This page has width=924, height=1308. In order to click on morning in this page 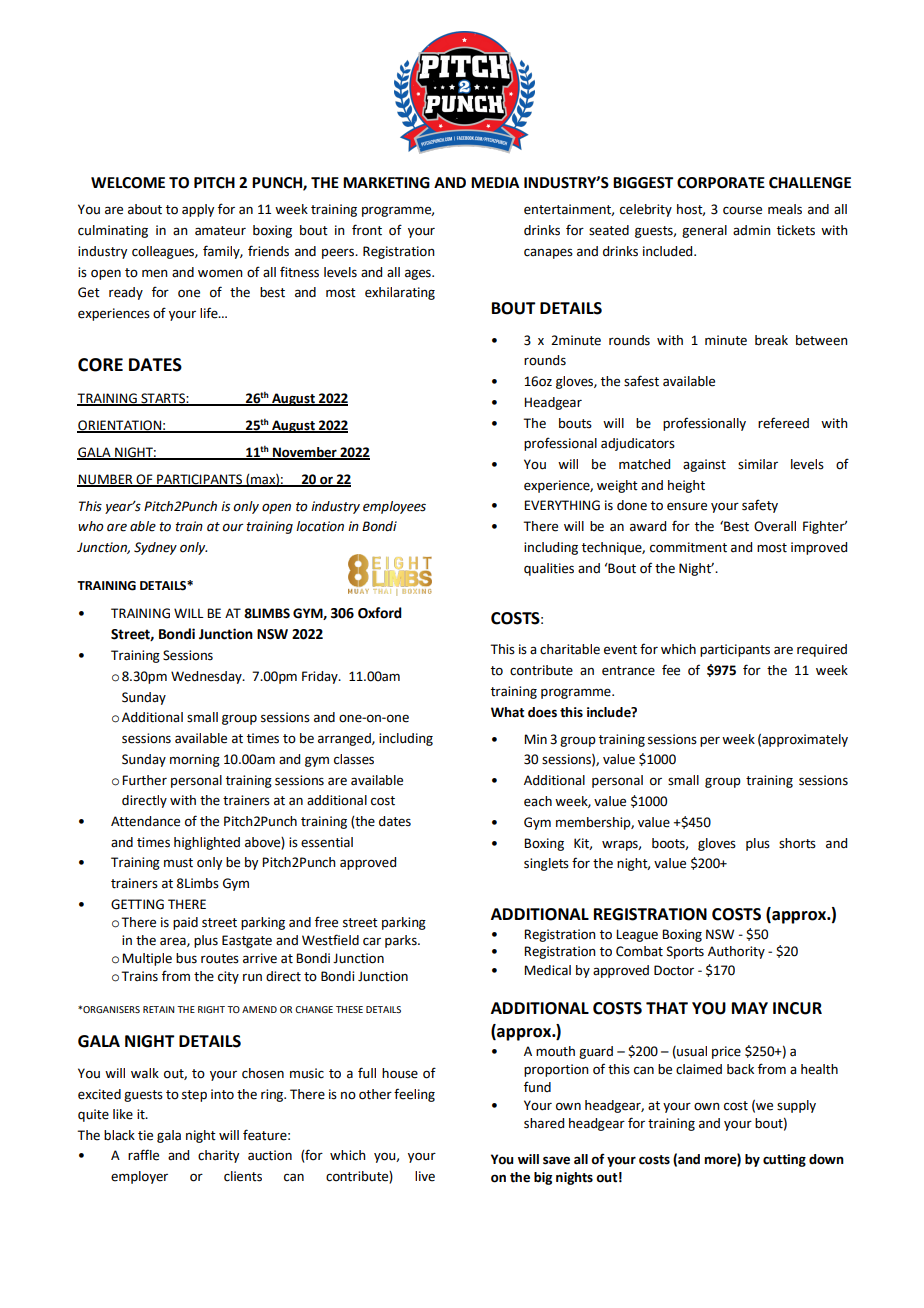, I will do `click(195, 760)`.
